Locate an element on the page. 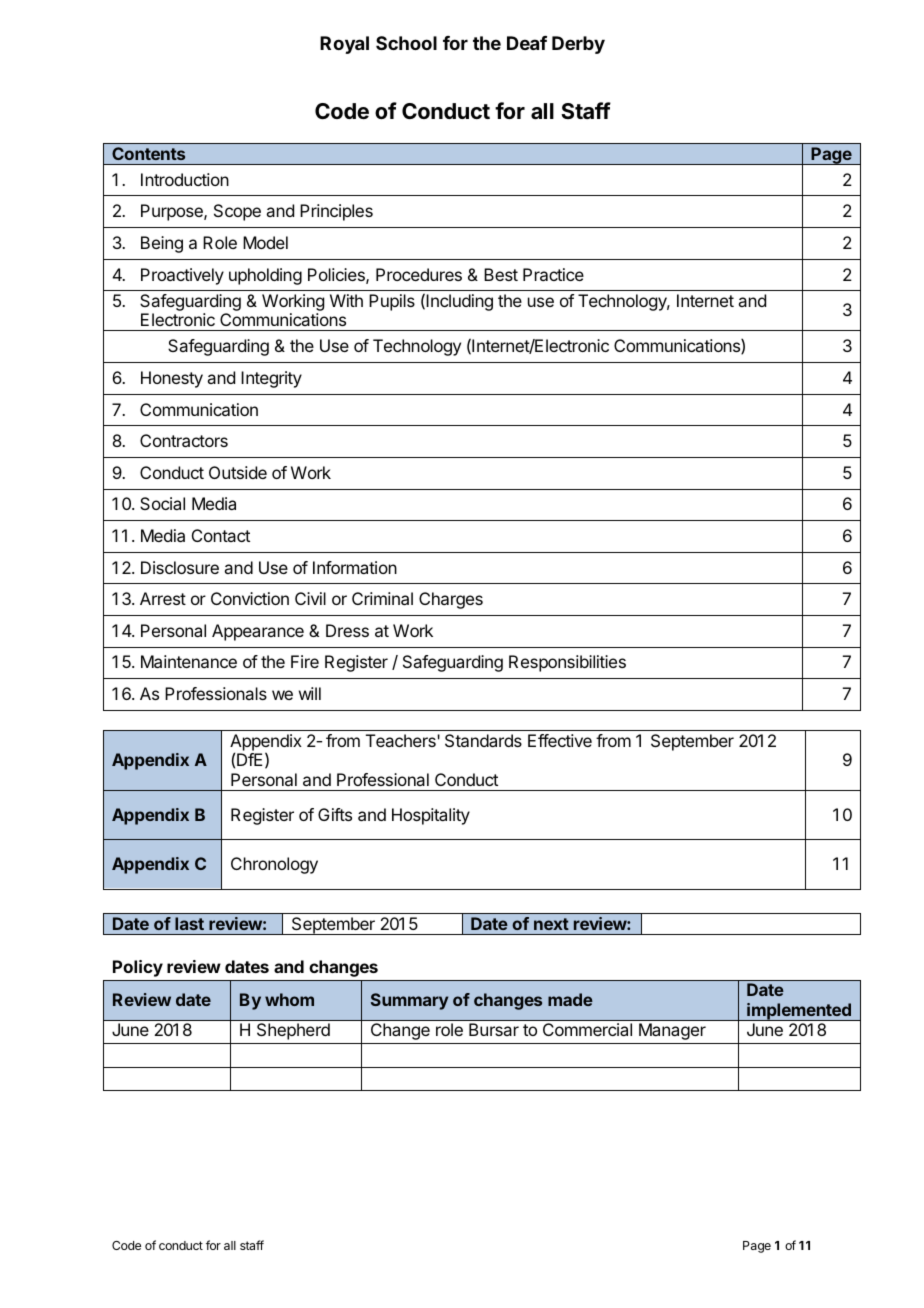 This image has width=924, height=1308. With is located at coordinates (346, 300).
